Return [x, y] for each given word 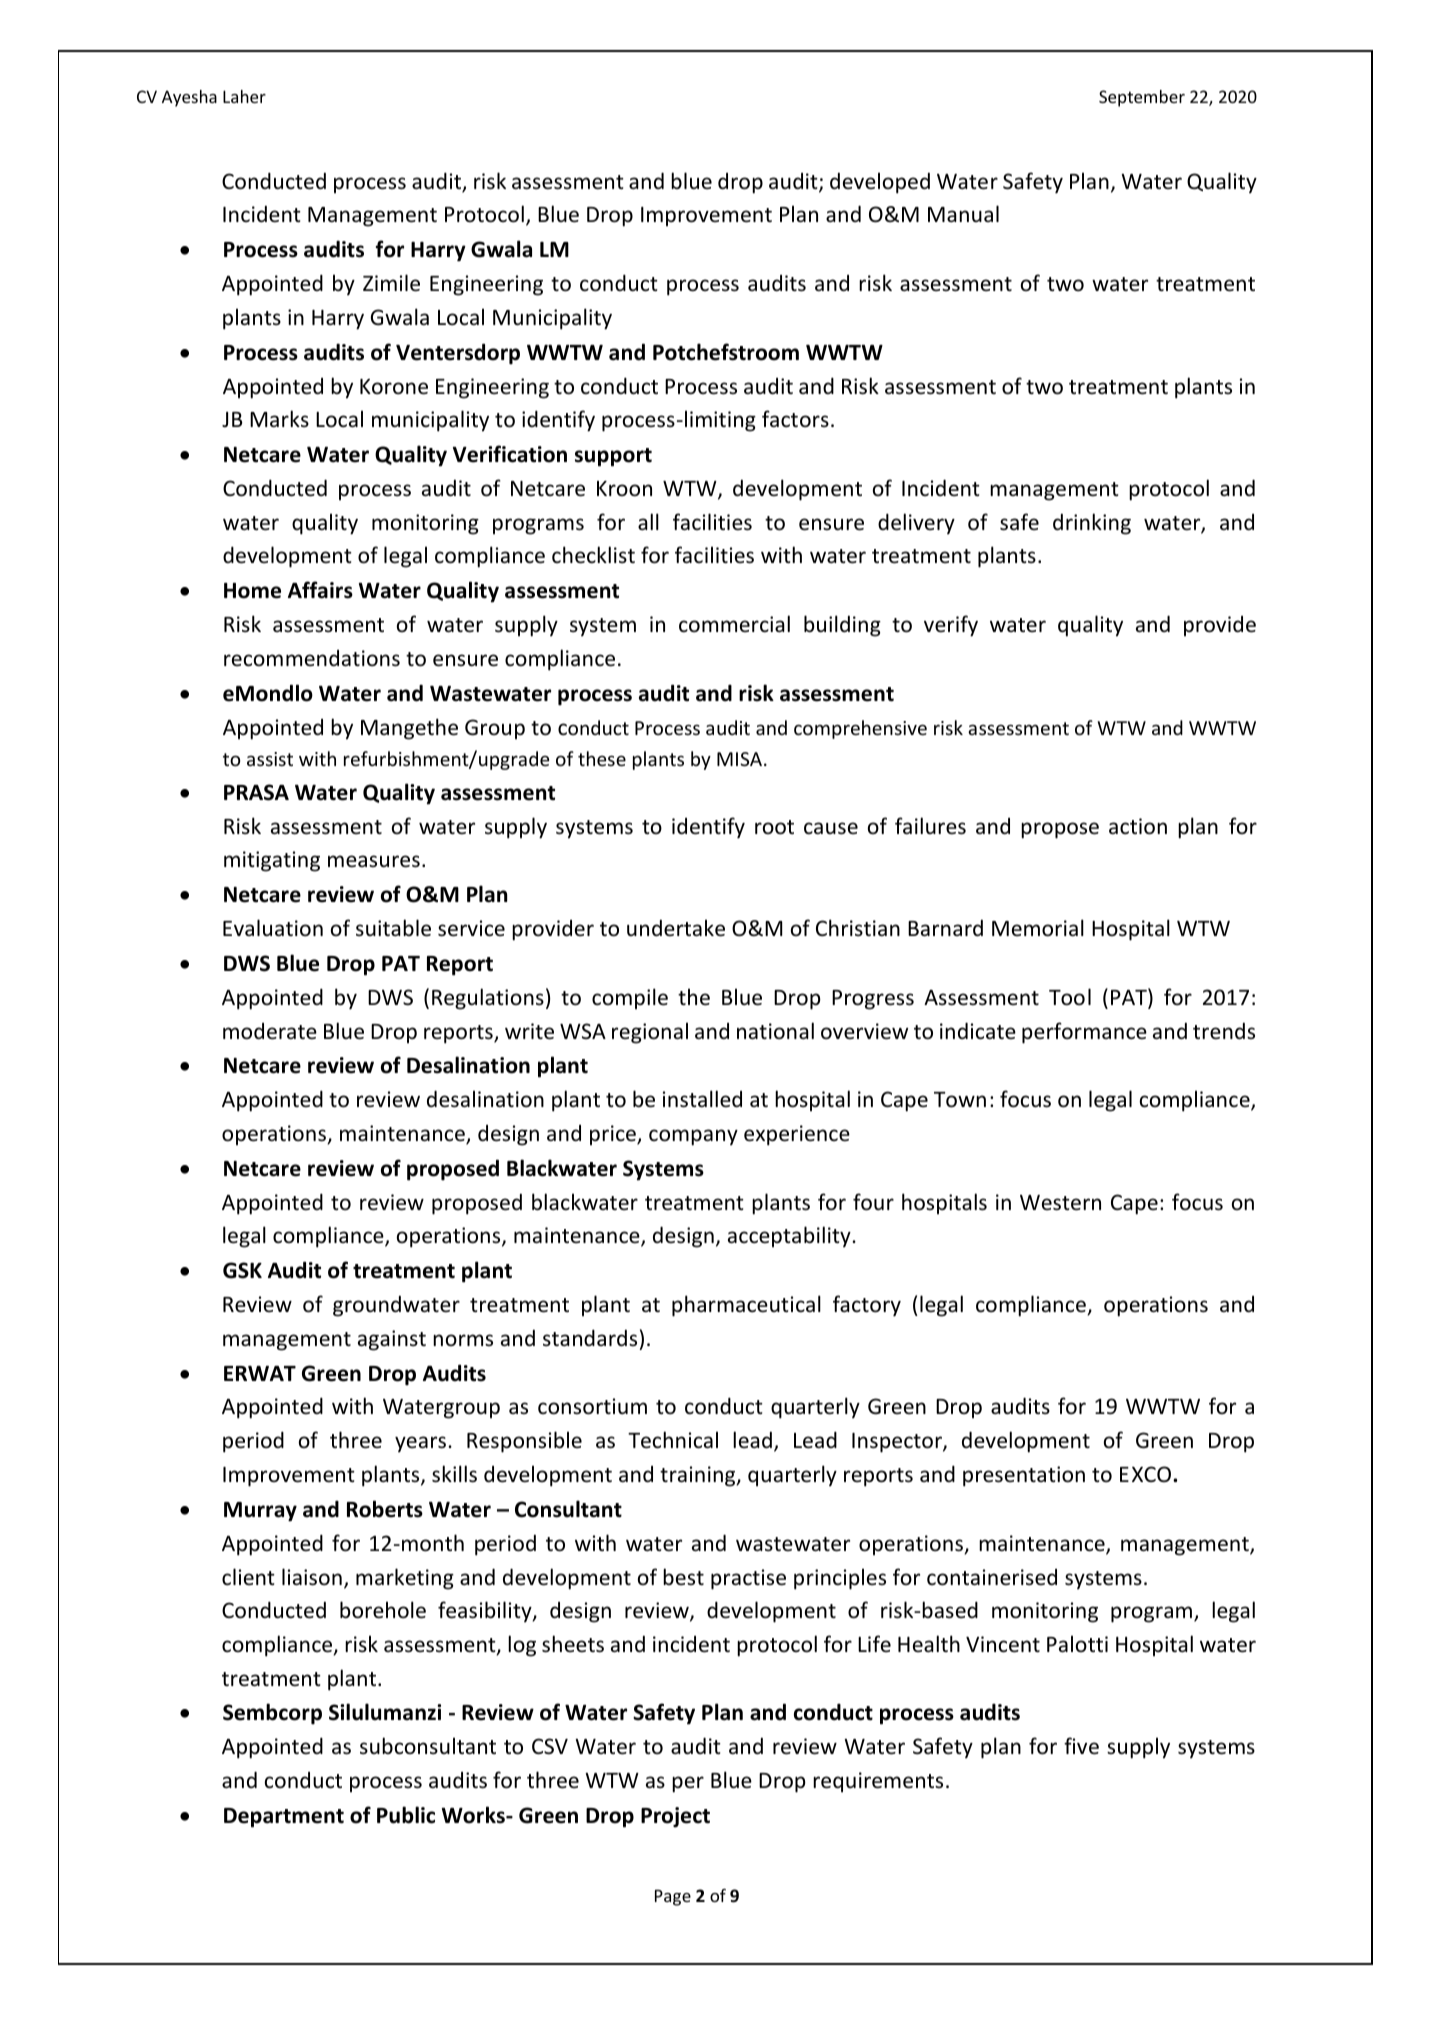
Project [675, 1817]
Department [284, 1818]
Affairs [320, 590]
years [422, 1444]
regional [650, 1033]
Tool [1070, 997]
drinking [1092, 524]
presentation [1024, 1476]
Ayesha [189, 98]
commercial [734, 624]
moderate [270, 1031]
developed [880, 183]
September [1142, 98]
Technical [673, 1440]
